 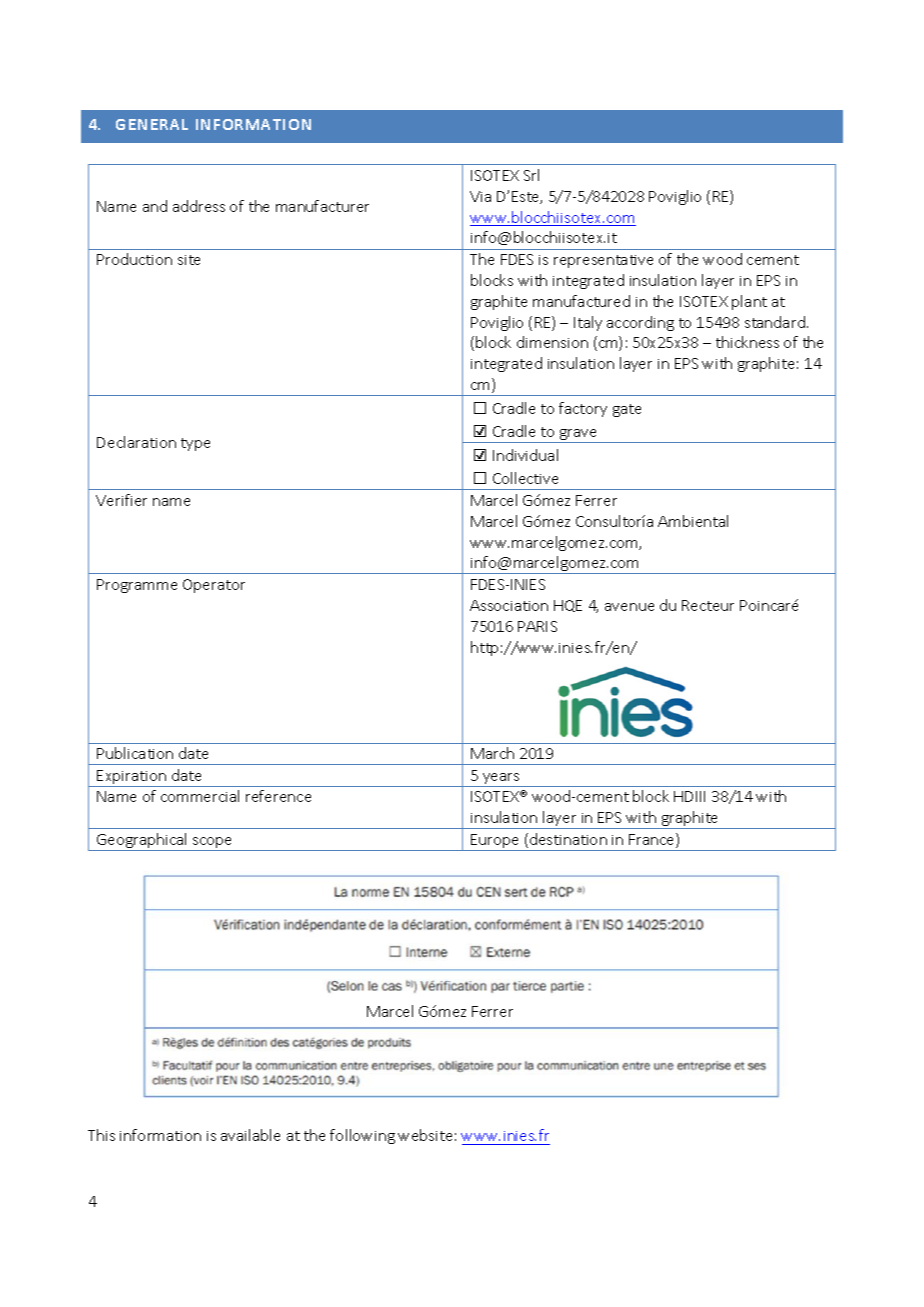 What do you see at coordinates (627, 410) in the screenshot?
I see `gate` at bounding box center [627, 410].
